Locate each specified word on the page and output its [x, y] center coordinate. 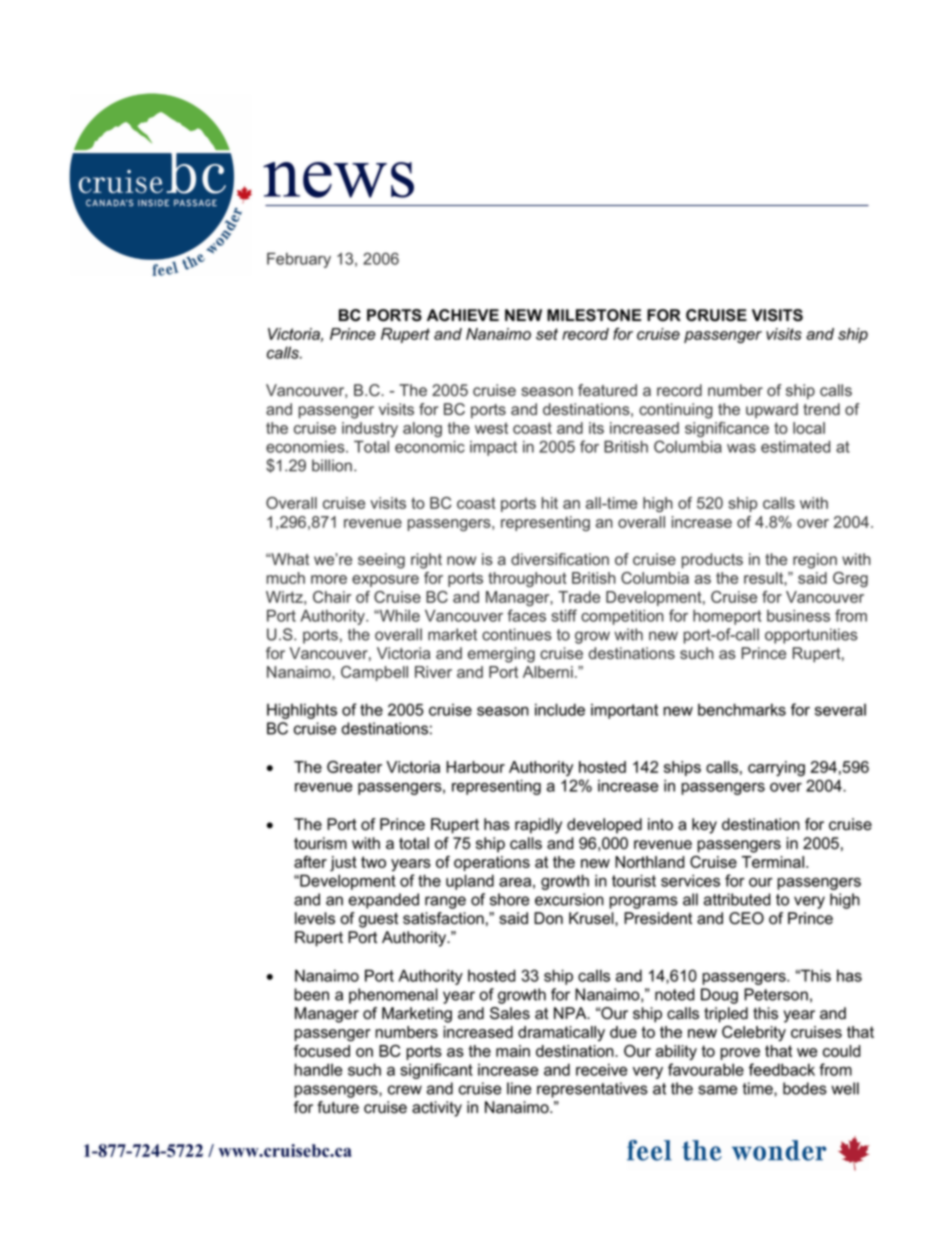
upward [772, 410]
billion [332, 465]
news [338, 180]
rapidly [538, 826]
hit [550, 503]
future [338, 1107]
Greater [354, 767]
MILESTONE [594, 315]
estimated [795, 447]
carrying [776, 769]
